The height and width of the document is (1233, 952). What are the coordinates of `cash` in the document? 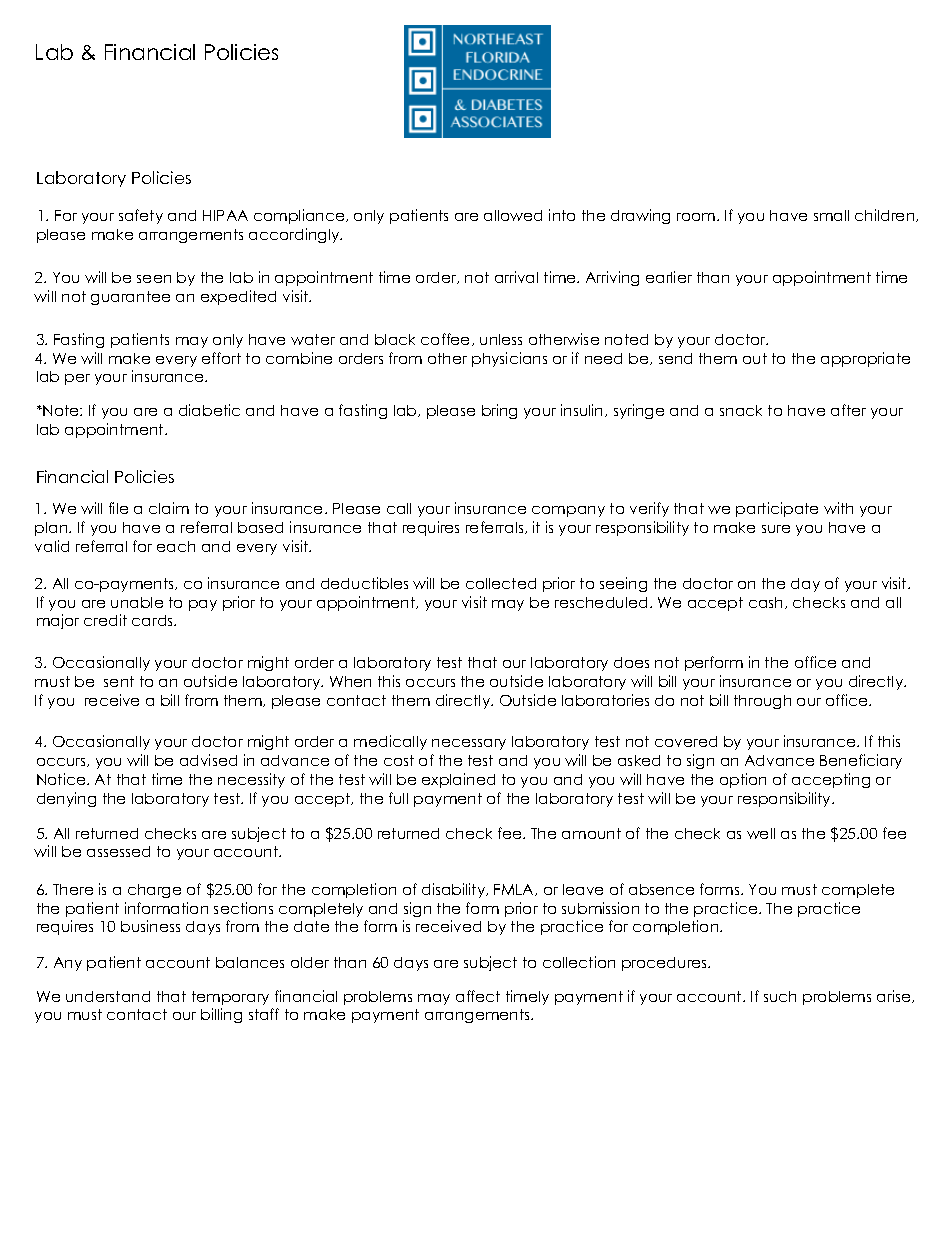 It's located at (767, 603).
